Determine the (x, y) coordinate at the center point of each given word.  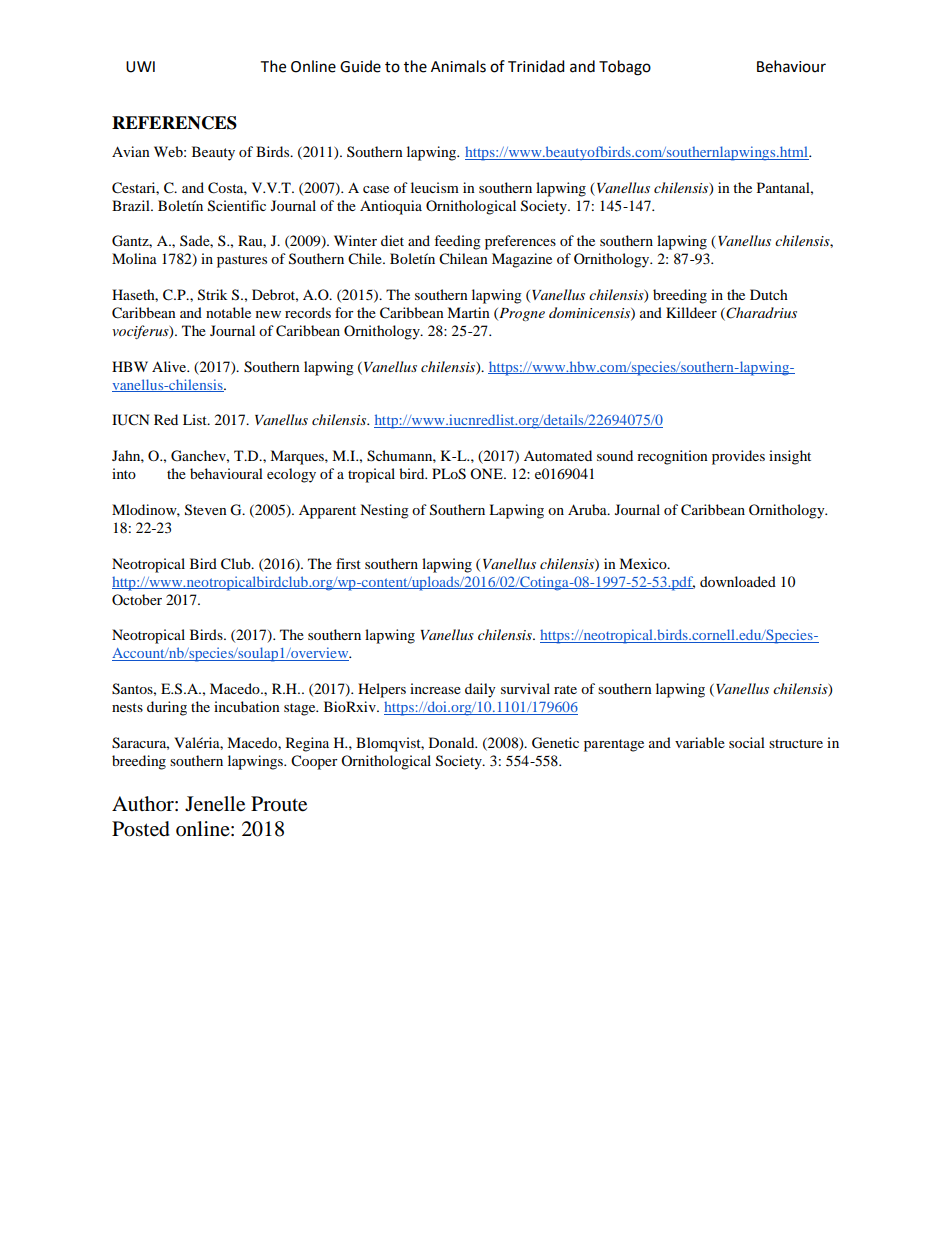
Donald (453, 742)
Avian (131, 151)
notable (228, 312)
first (348, 563)
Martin (468, 312)
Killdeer (691, 312)
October (137, 599)
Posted (141, 829)
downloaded (738, 581)
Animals (458, 66)
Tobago (625, 68)
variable (700, 742)
